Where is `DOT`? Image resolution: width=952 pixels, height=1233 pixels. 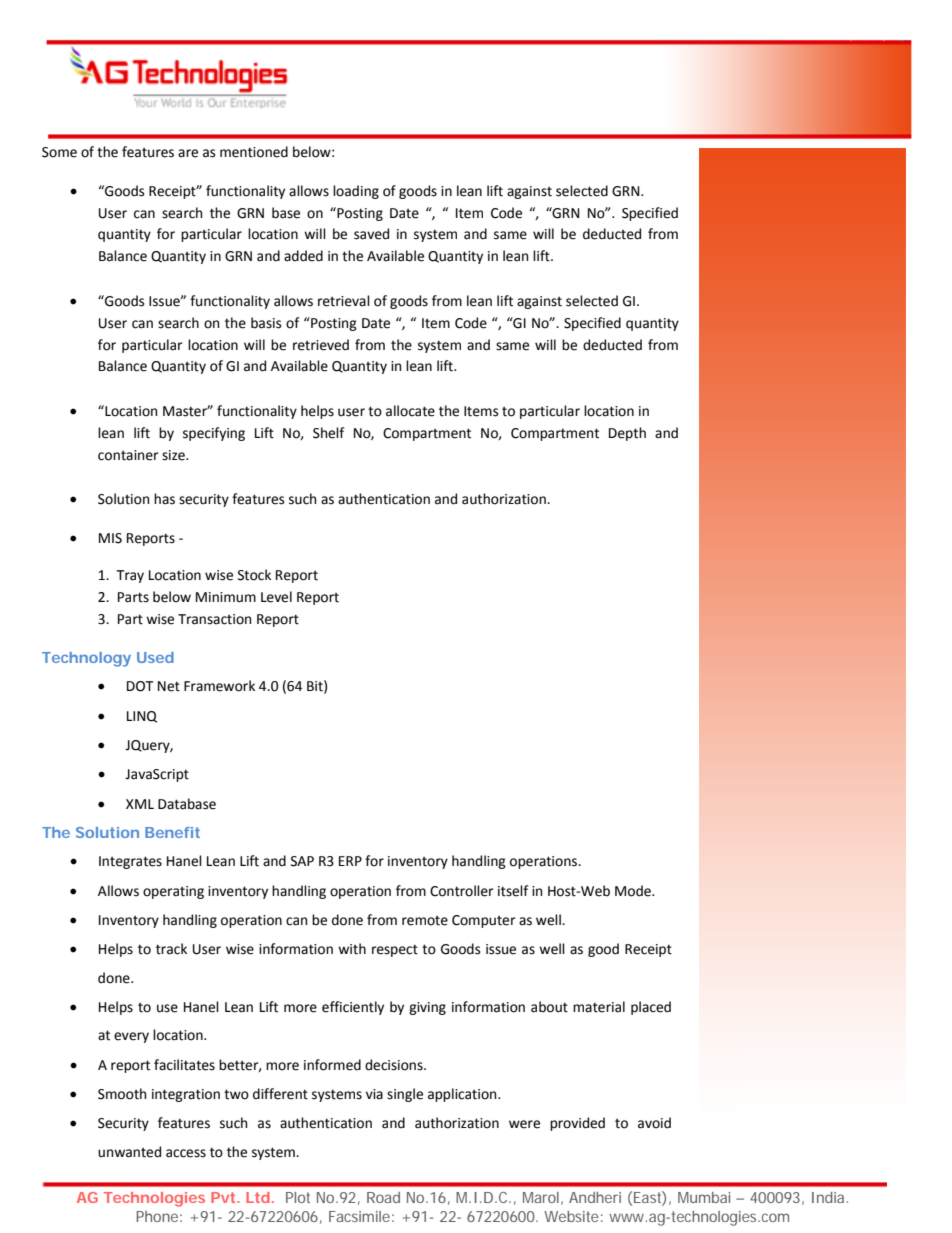
DOT is located at coordinates (140, 686).
